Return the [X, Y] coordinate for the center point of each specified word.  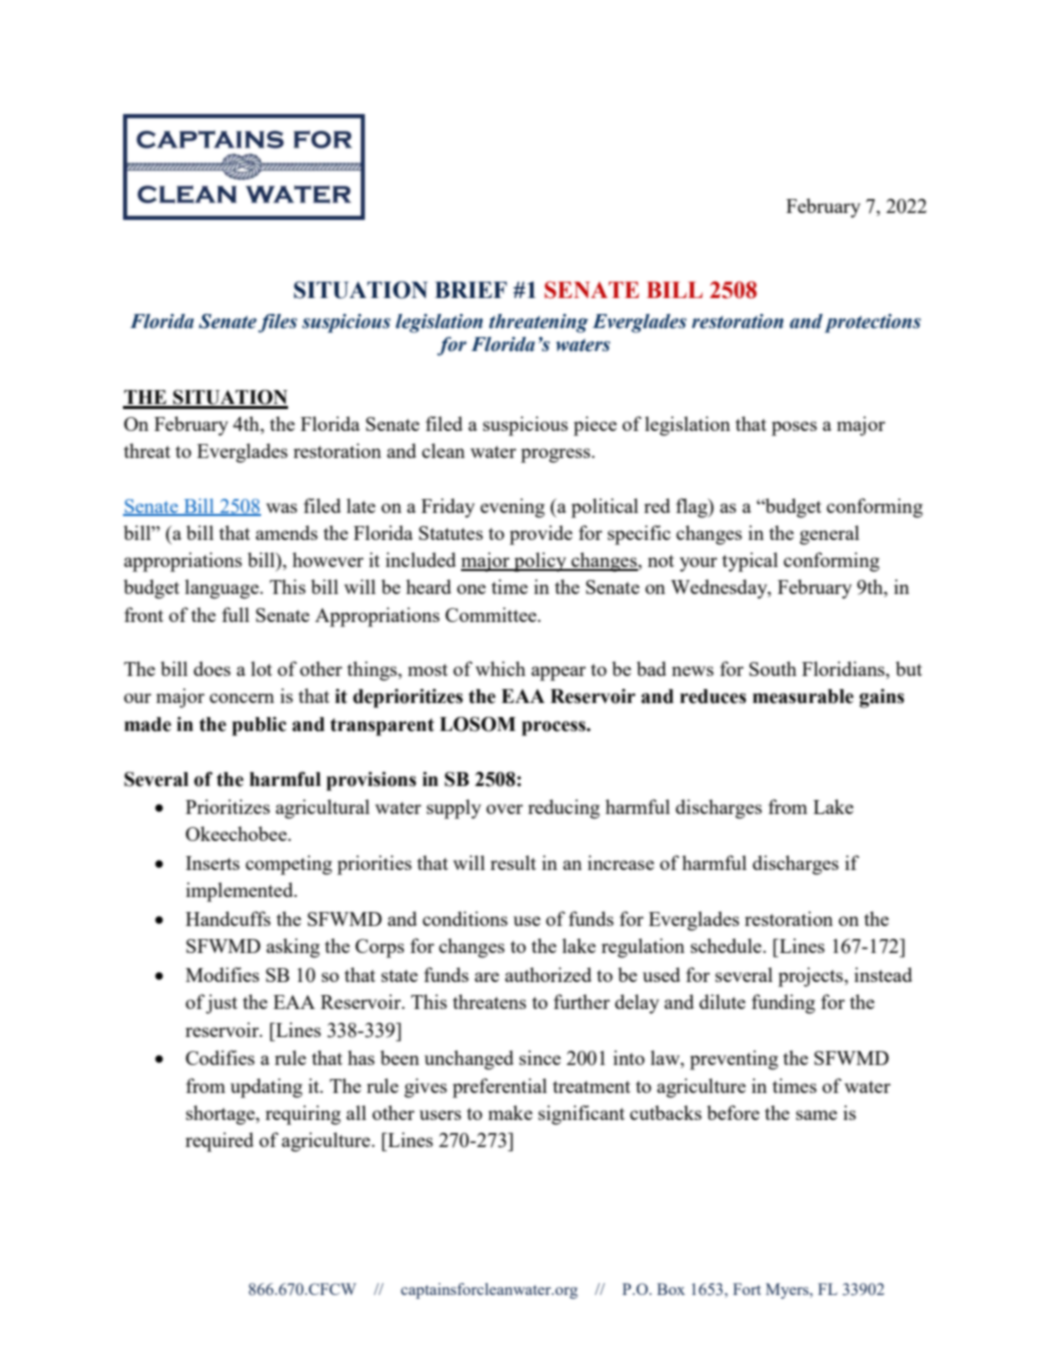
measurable [803, 696]
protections [873, 323]
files [277, 323]
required [219, 1142]
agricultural [323, 809]
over [504, 809]
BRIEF [471, 289]
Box [671, 1289]
